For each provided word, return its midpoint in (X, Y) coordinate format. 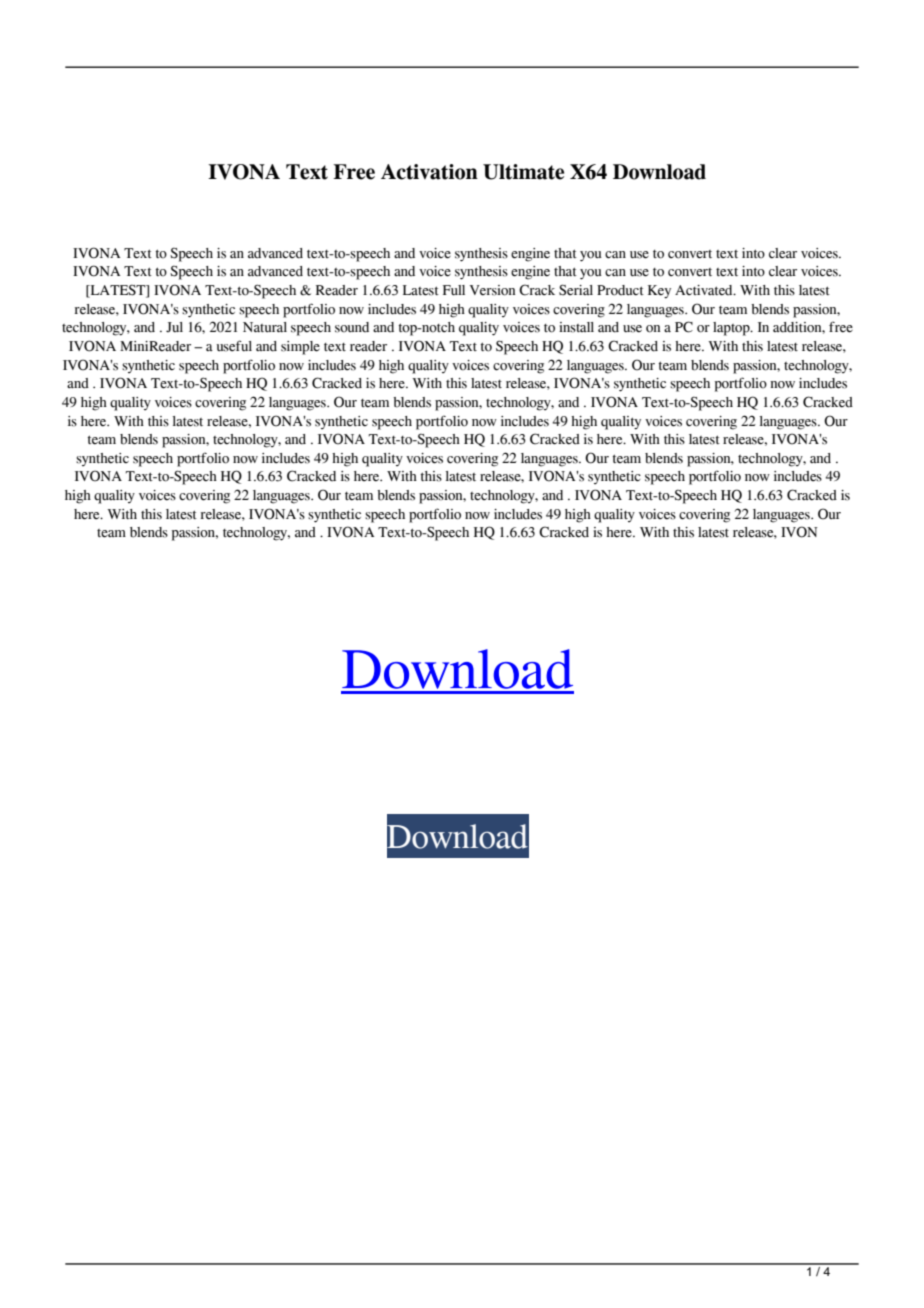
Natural (265, 327)
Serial (576, 290)
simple (300, 348)
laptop (732, 329)
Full (454, 290)
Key (659, 292)
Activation (429, 172)
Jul (174, 327)
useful (234, 346)
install (576, 327)
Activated (705, 290)
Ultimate (523, 172)
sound (352, 327)
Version (492, 290)
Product (620, 290)
